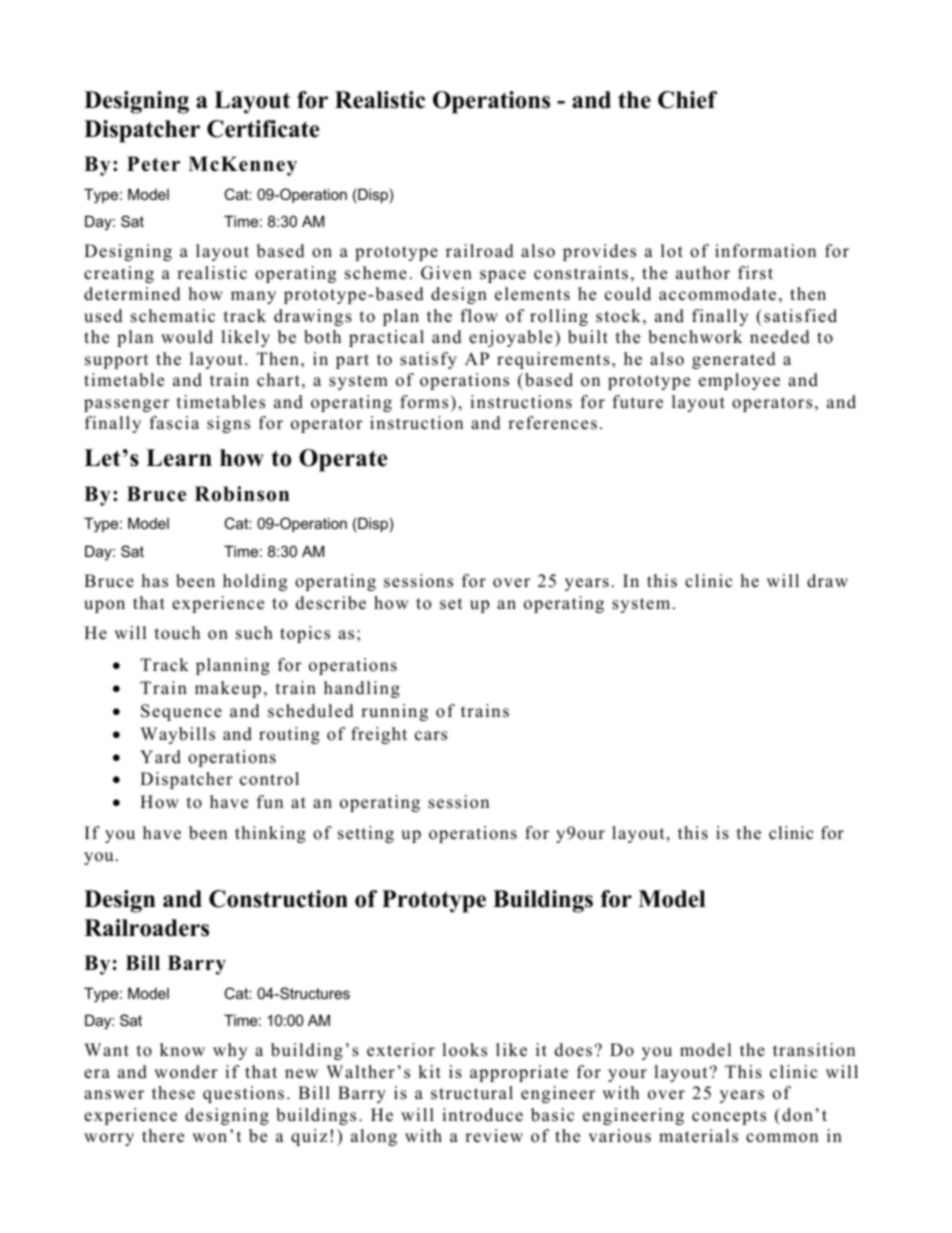 The height and width of the screenshot is (1233, 952). I want to click on Chief, so click(687, 100).
